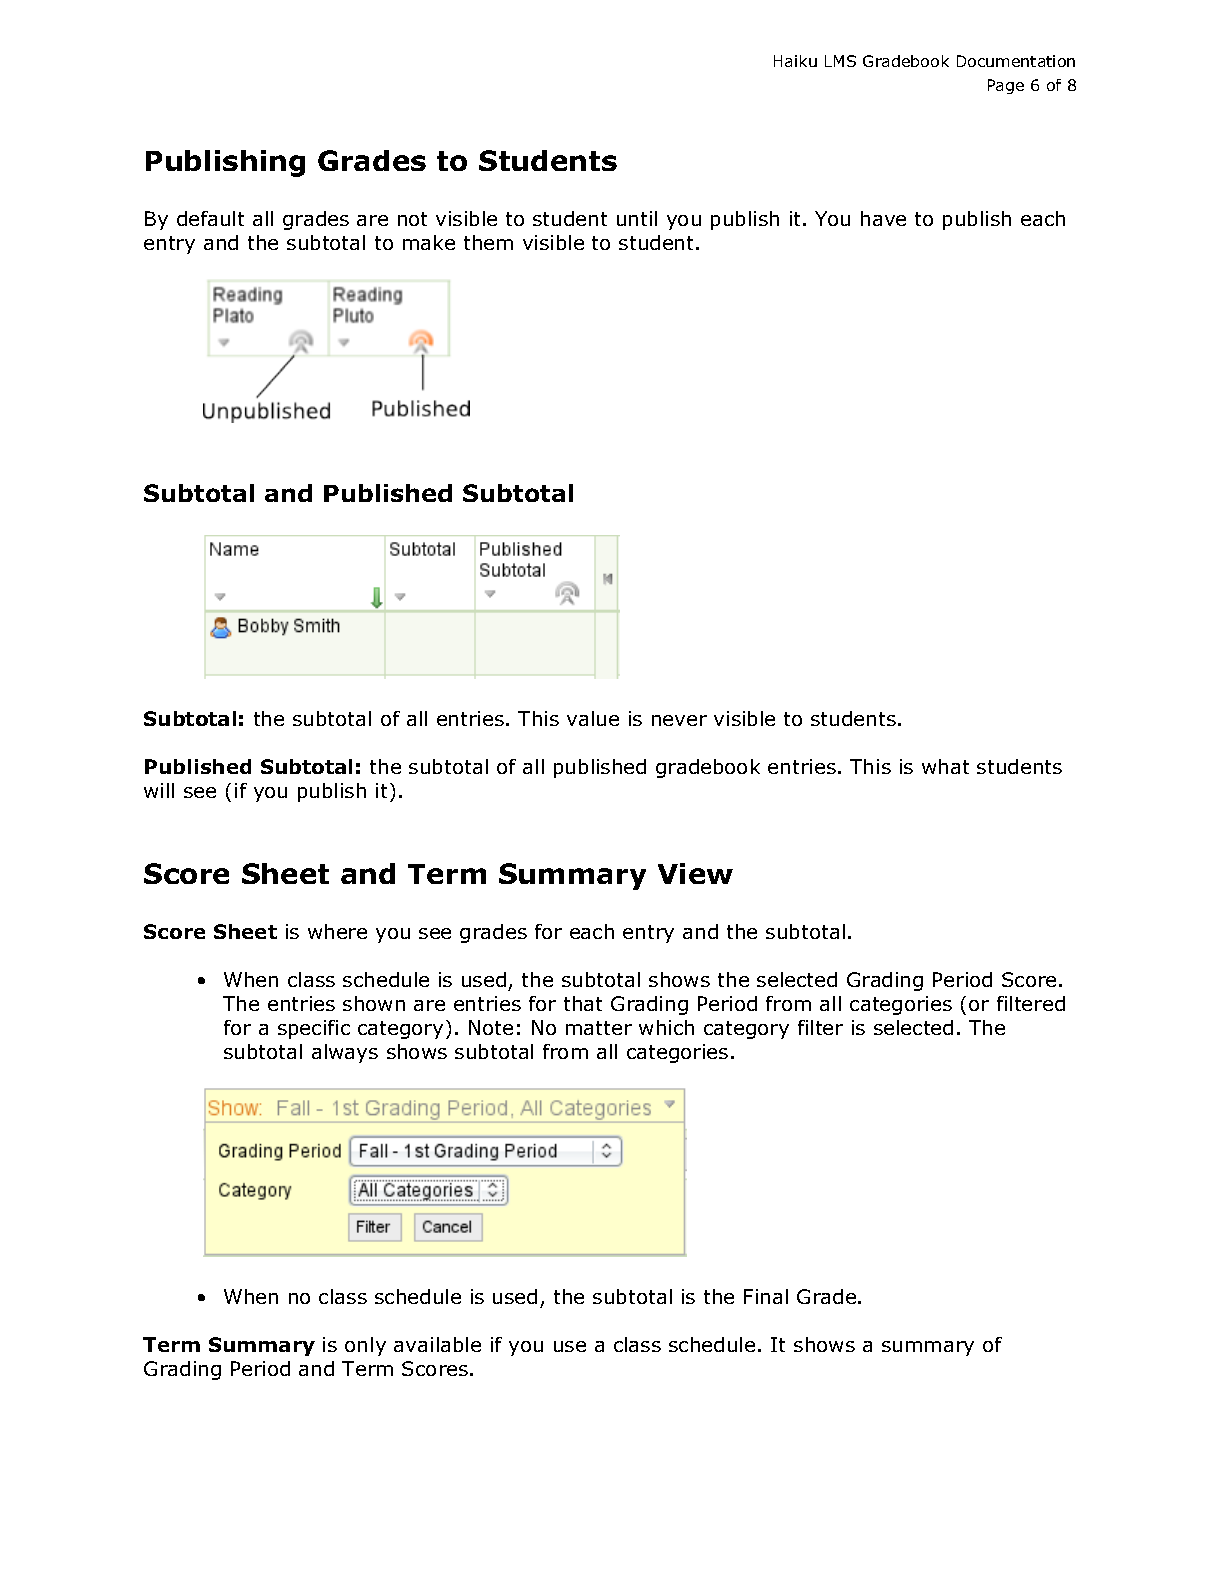  Describe the element at coordinates (365, 1346) in the screenshot. I see `only` at that location.
